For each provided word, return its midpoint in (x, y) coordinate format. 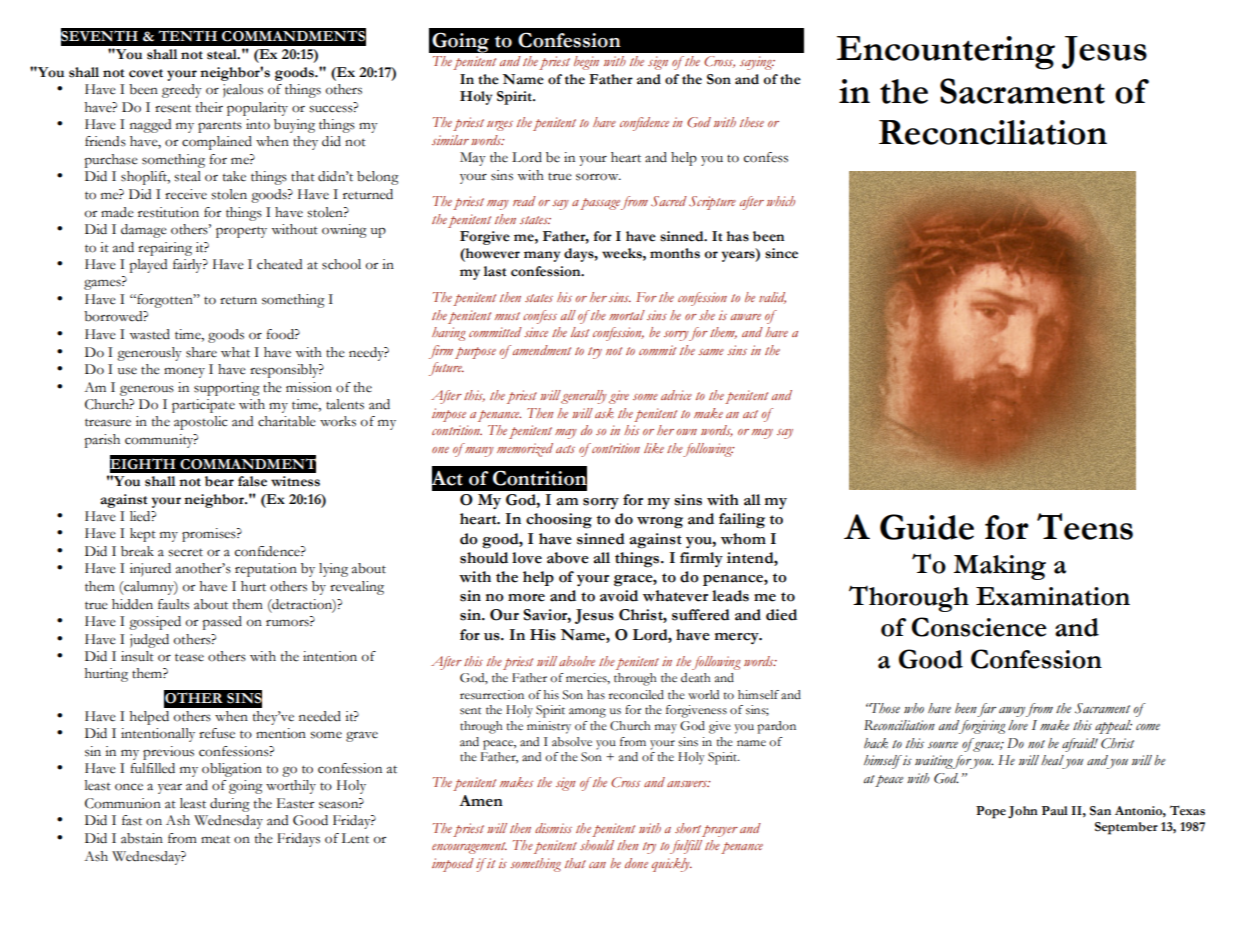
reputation (266, 570)
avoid (619, 596)
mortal (627, 315)
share (201, 352)
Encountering (946, 53)
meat (215, 840)
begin (586, 63)
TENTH (187, 35)
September (1126, 828)
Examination (1053, 596)
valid (772, 298)
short (688, 828)
